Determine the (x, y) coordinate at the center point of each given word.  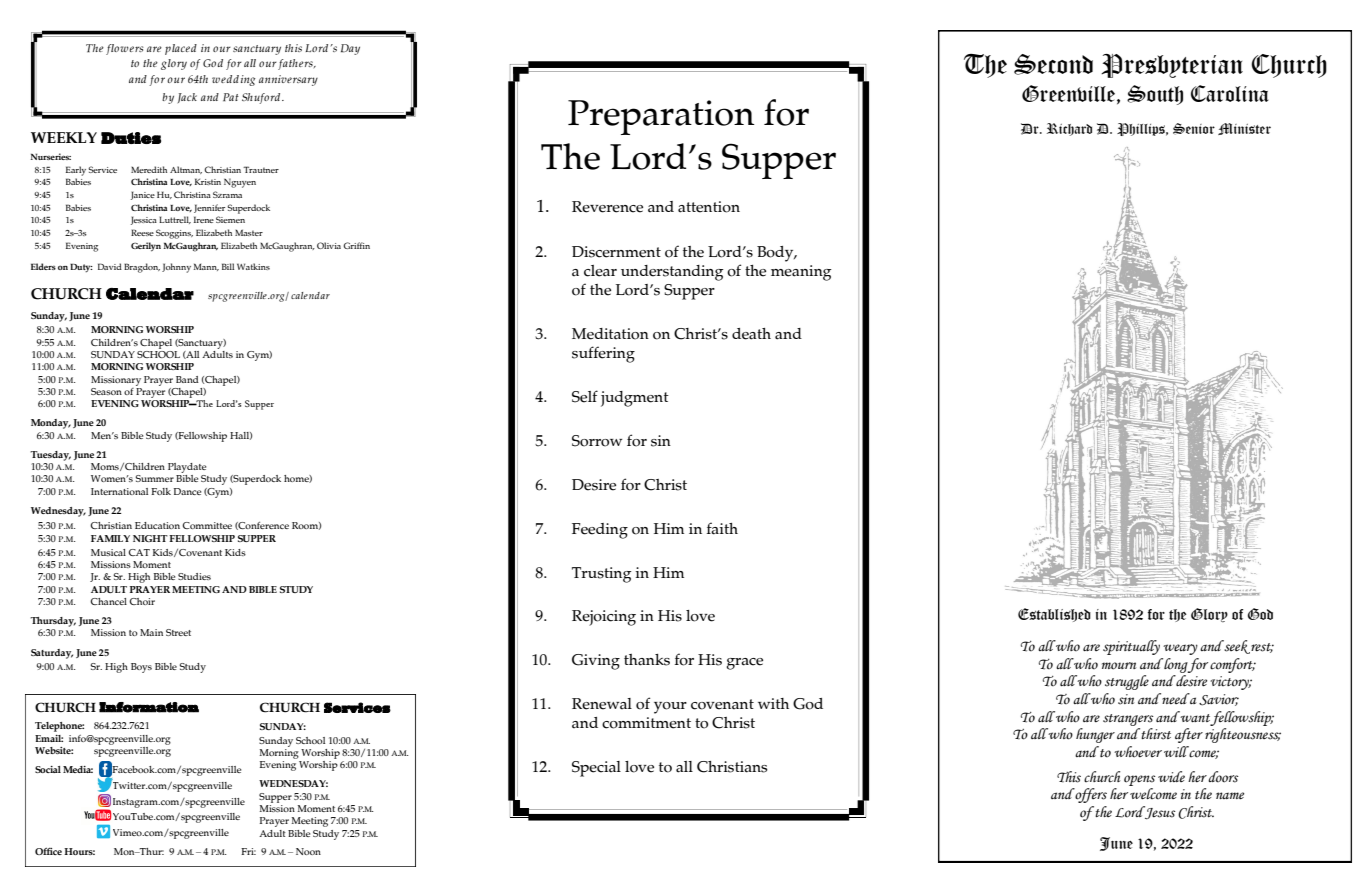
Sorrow (597, 441)
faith (722, 528)
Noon (308, 851)
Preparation (661, 117)
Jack (187, 98)
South (1155, 95)
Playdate (187, 468)
